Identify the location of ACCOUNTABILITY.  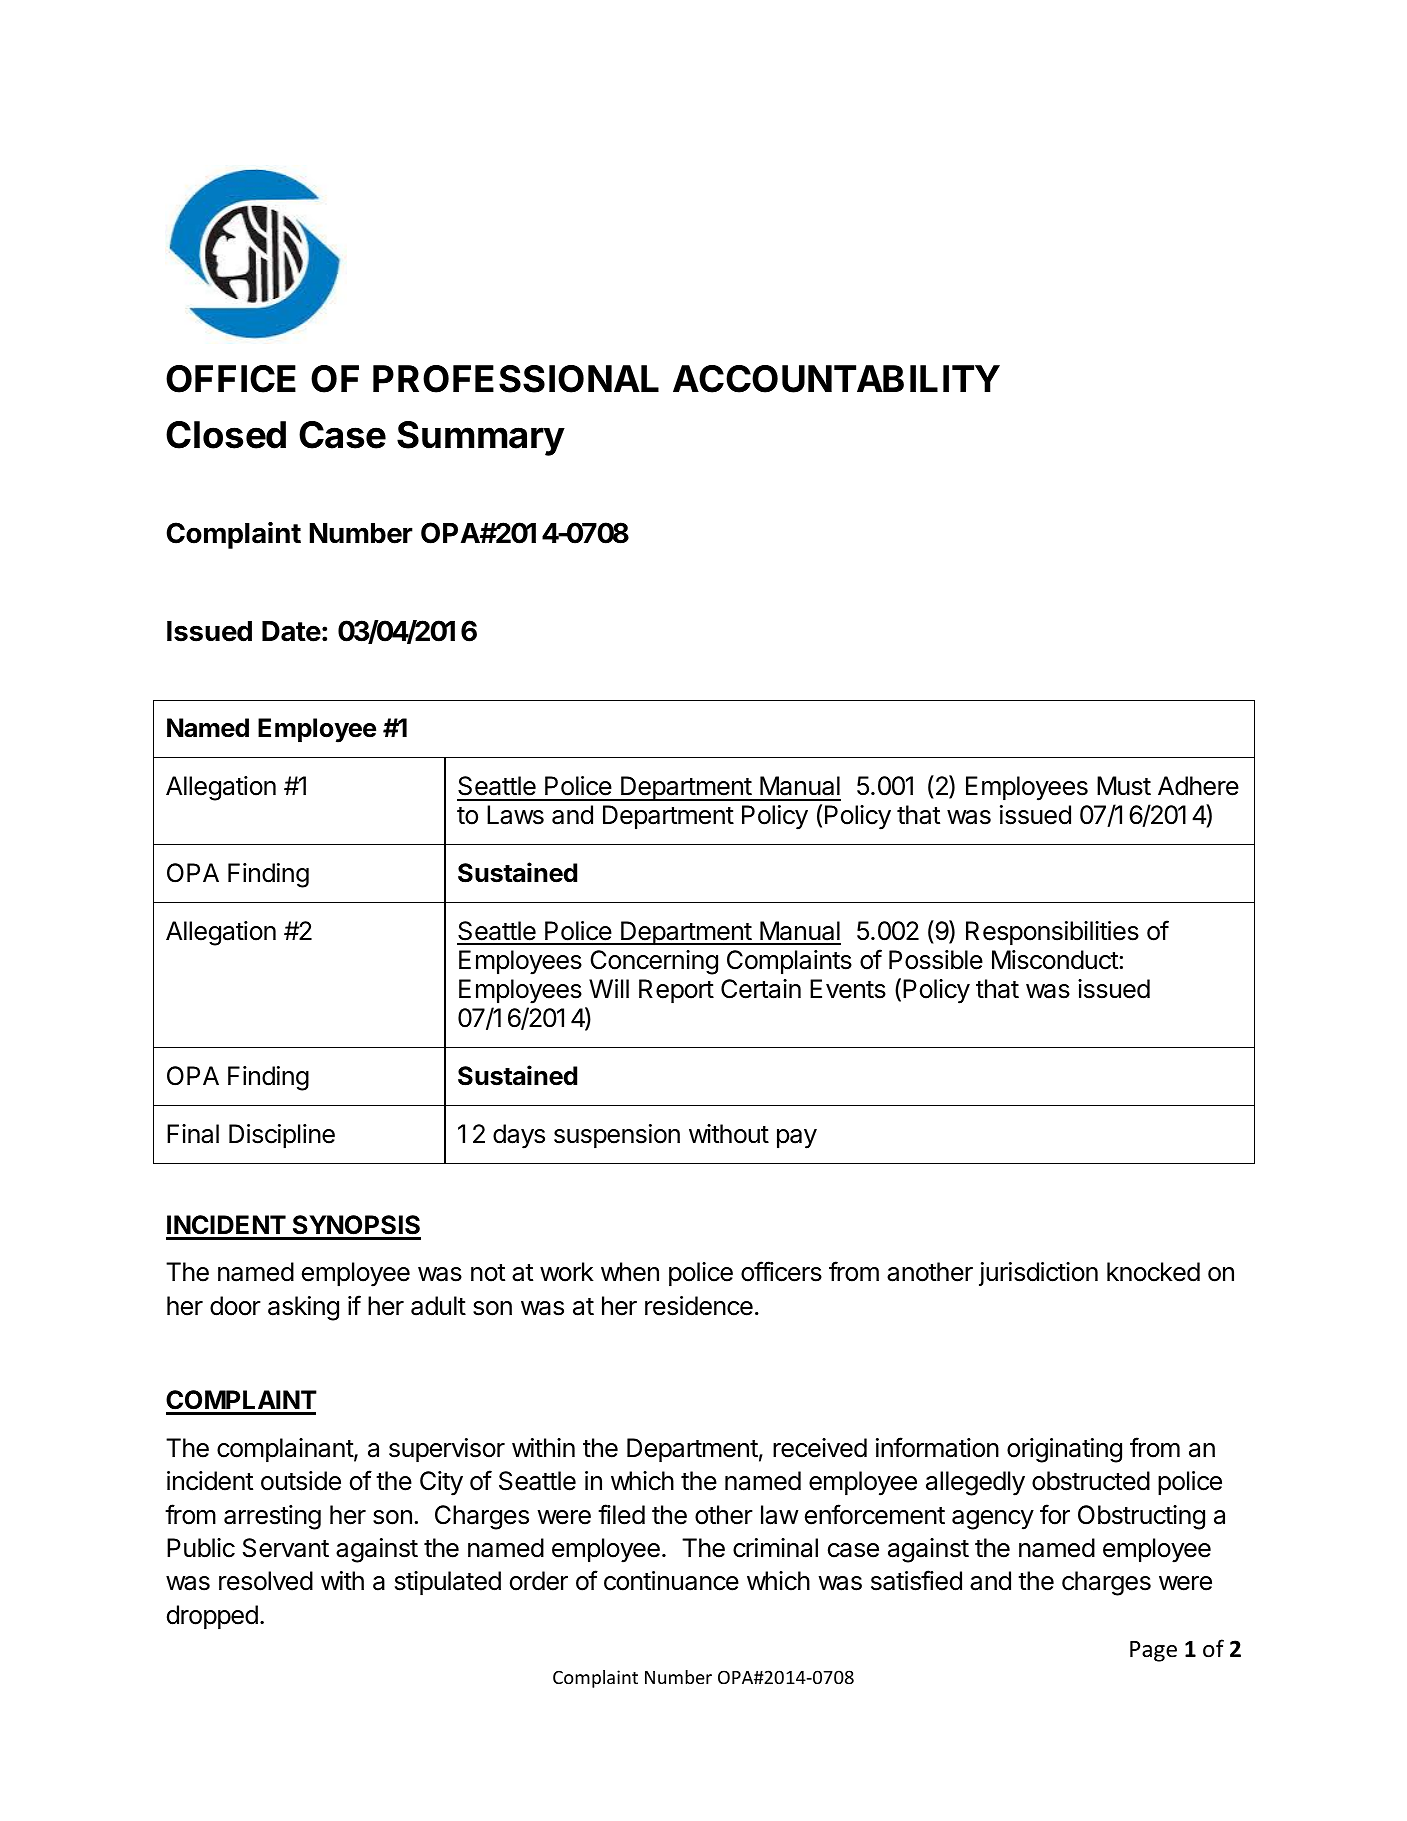
(836, 379).
